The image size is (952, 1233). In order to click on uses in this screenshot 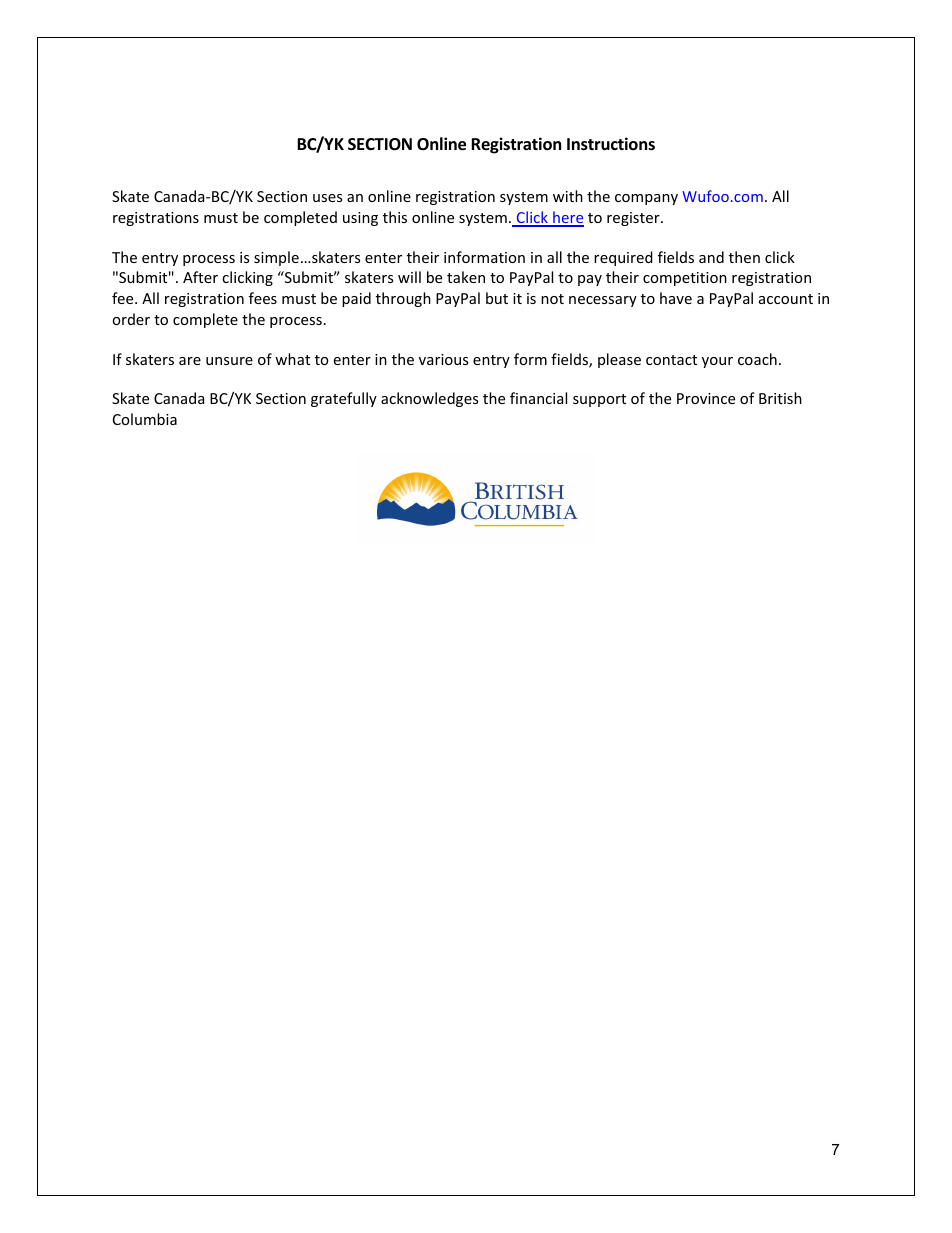, I will do `click(327, 198)`.
